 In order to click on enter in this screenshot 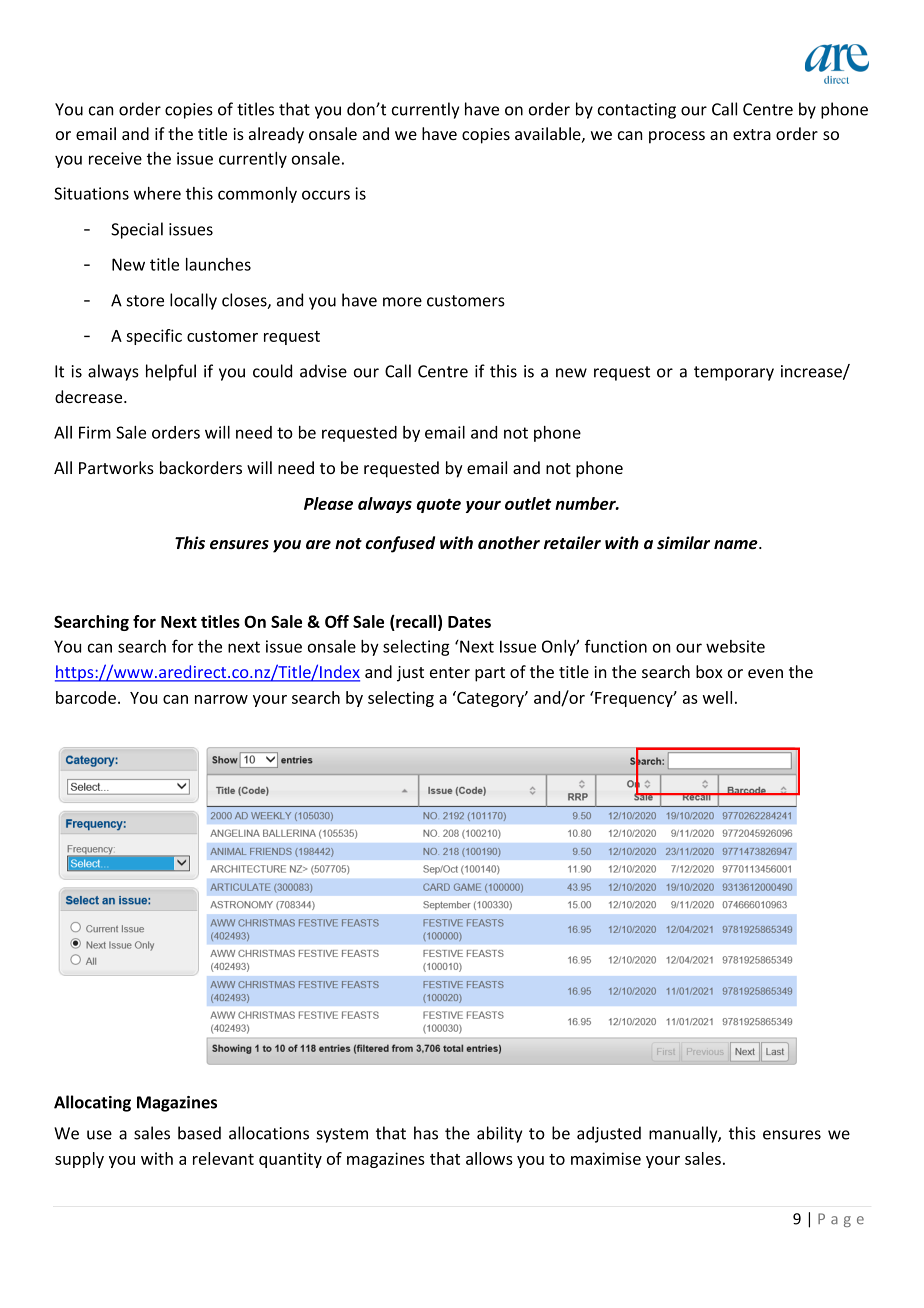, I will do `click(450, 672)`.
